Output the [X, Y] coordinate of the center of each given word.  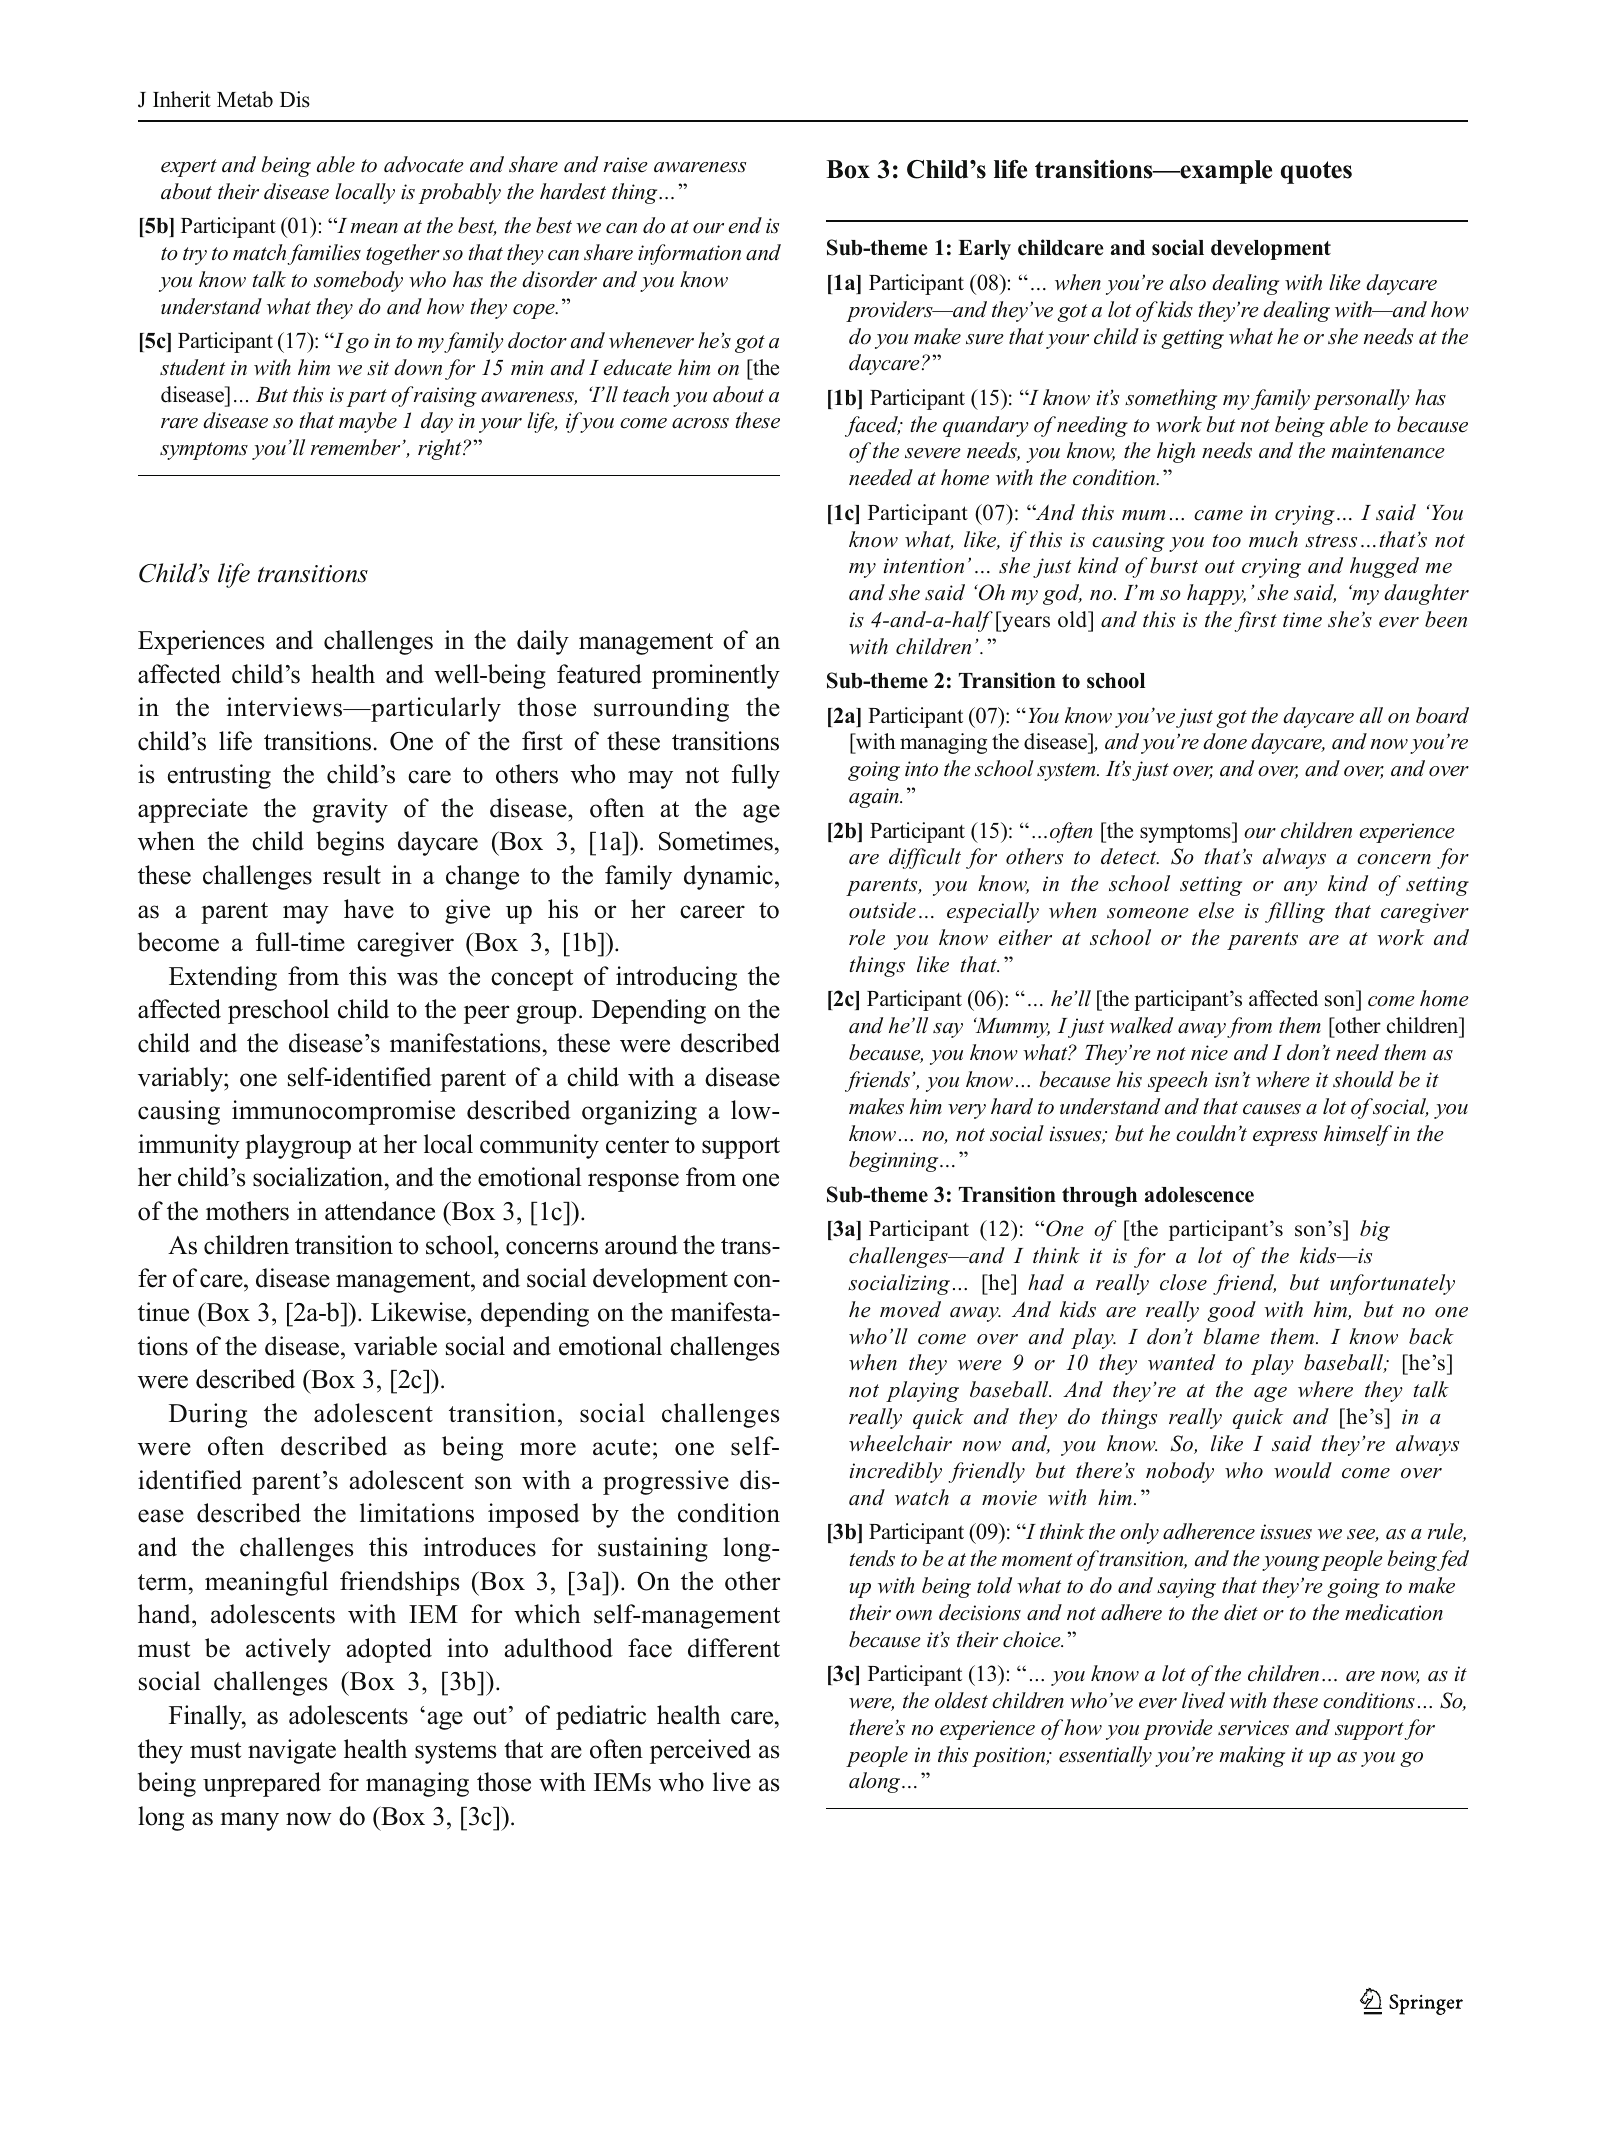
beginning [895, 1161]
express [1285, 1138]
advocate [424, 164]
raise [626, 165]
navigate [292, 1751]
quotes [1316, 172]
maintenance [1388, 451]
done [1225, 741]
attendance [380, 1211]
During [208, 1415]
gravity [350, 810]
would [1303, 1470]
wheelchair [900, 1443]
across [700, 423]
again [875, 798]
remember [355, 447]
